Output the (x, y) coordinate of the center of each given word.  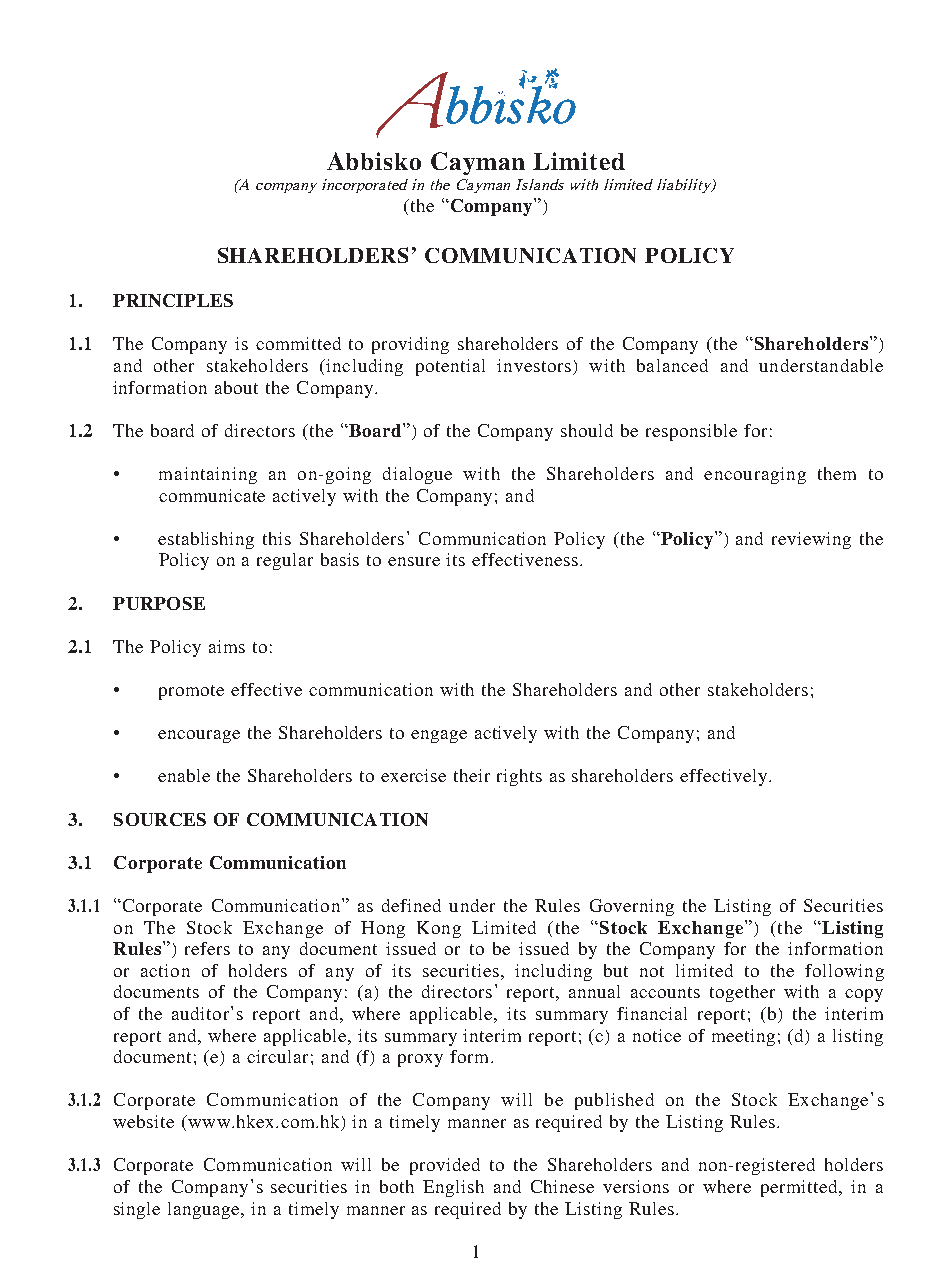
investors (535, 367)
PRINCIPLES (173, 300)
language (205, 1210)
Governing (632, 907)
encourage (199, 736)
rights (519, 777)
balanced (672, 365)
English (453, 1188)
